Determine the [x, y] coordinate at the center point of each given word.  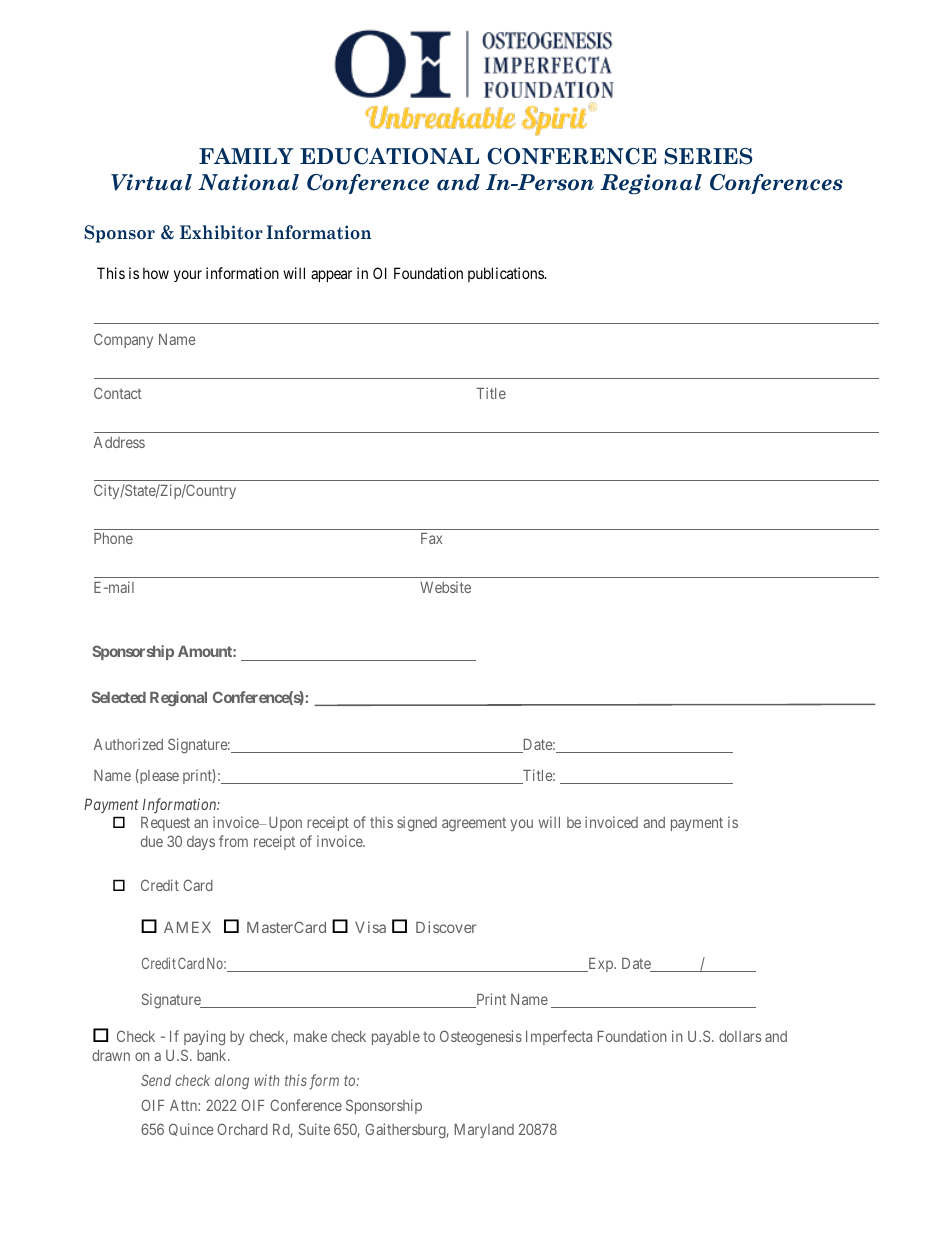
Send [156, 1080]
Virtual [151, 182]
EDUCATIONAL [389, 156]
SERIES [708, 156]
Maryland [484, 1131]
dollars [740, 1036]
